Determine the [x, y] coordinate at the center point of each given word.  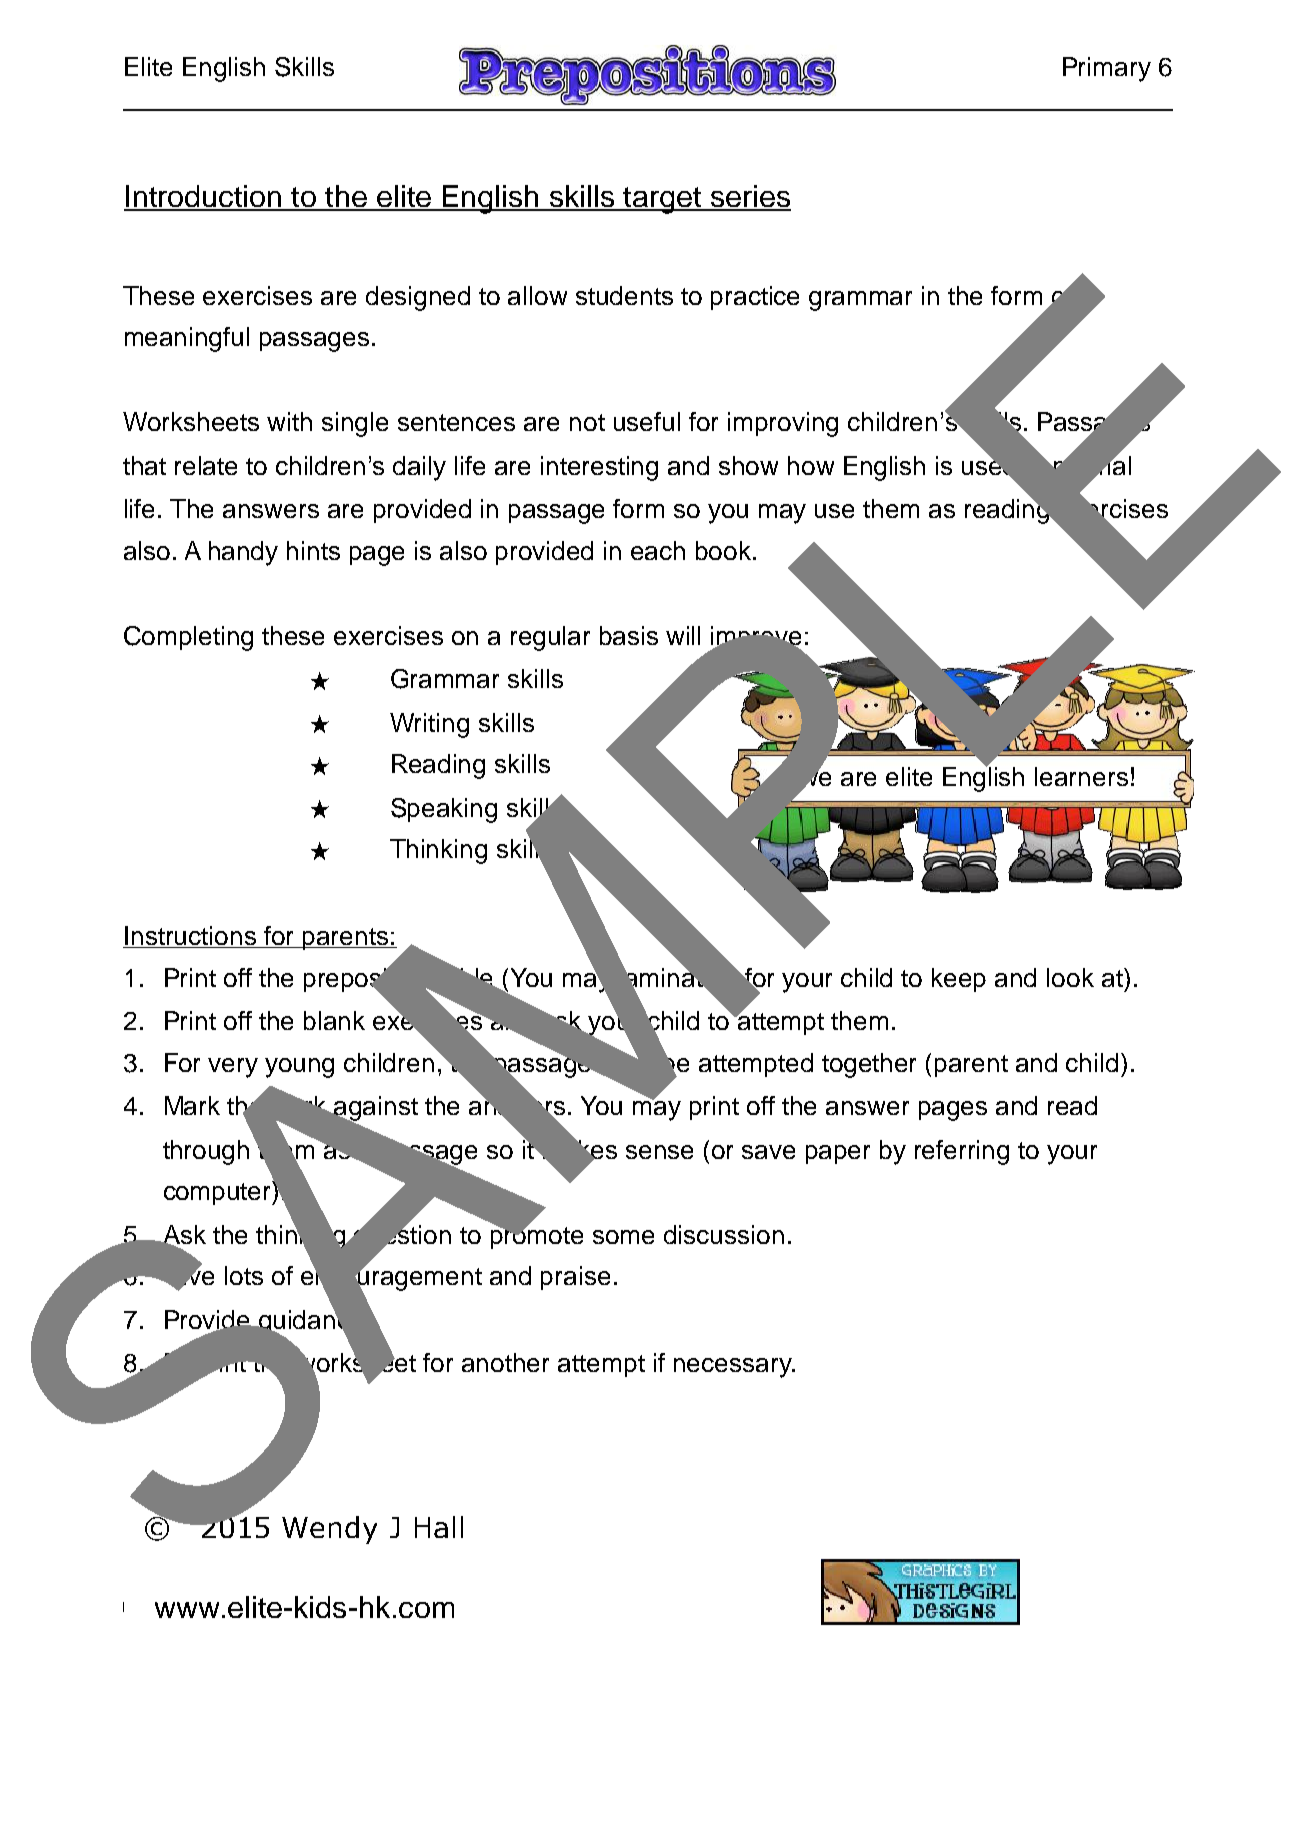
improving [783, 424]
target [662, 200]
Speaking [444, 810]
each [658, 550]
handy [243, 553]
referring [962, 1152]
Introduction [203, 197]
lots [244, 1275]
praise [575, 1278]
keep [959, 980]
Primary [1107, 69]
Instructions [191, 937]
